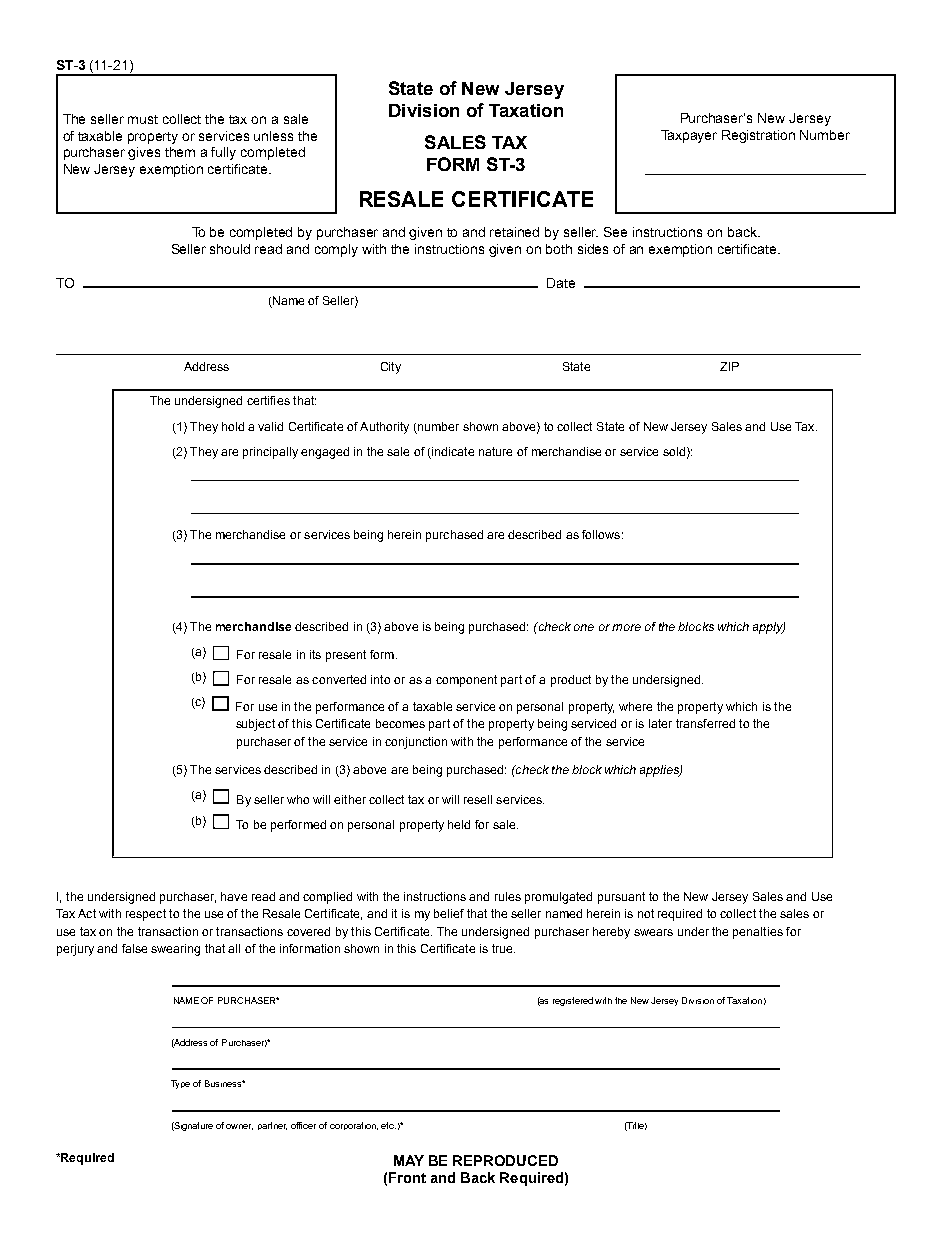  What do you see at coordinates (144, 153) in the screenshot?
I see `gives` at bounding box center [144, 153].
